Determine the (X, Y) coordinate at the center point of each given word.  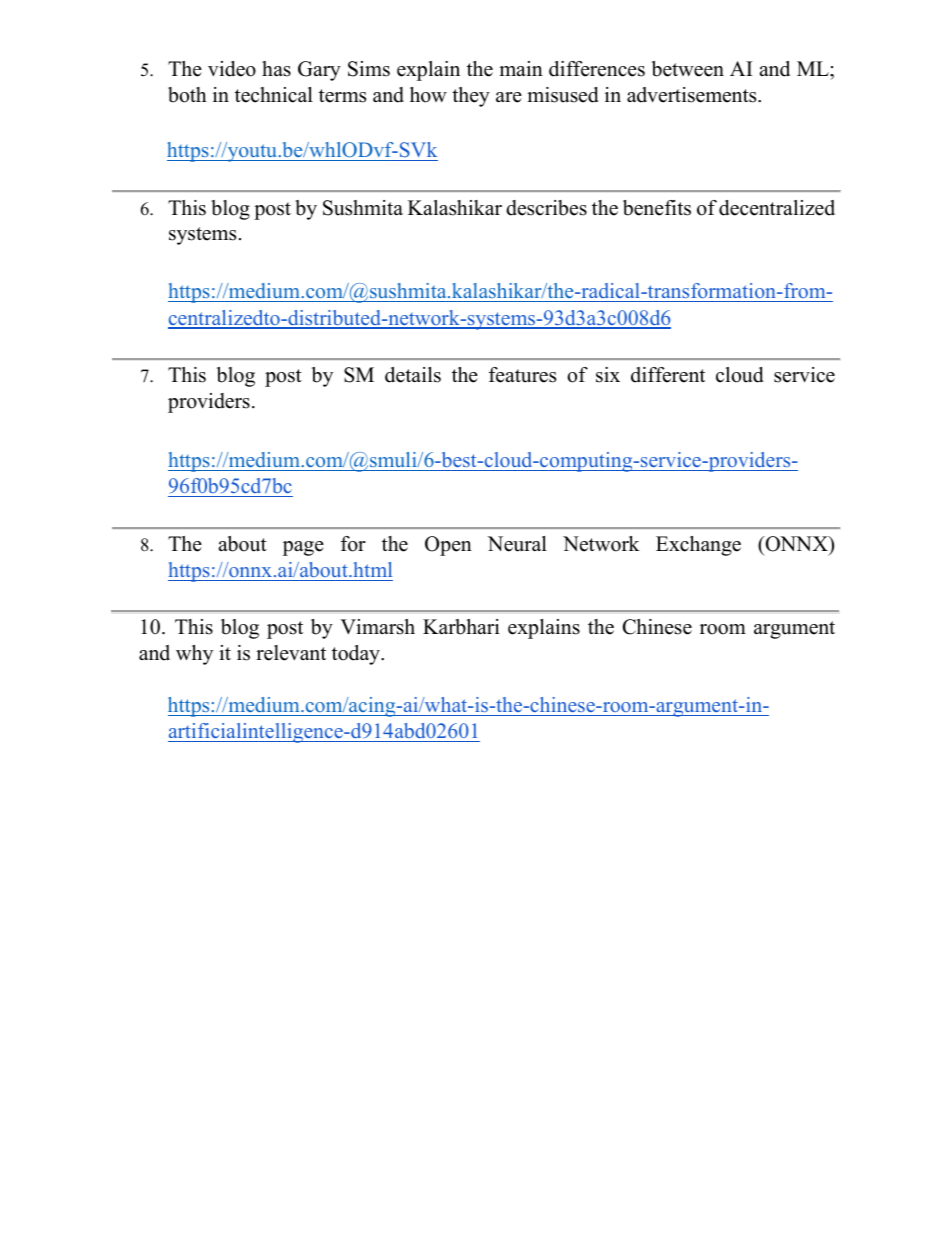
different (668, 375)
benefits (657, 208)
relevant (291, 653)
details (413, 375)
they (471, 97)
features (522, 375)
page (303, 548)
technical (274, 95)
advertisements (693, 95)
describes (546, 208)
